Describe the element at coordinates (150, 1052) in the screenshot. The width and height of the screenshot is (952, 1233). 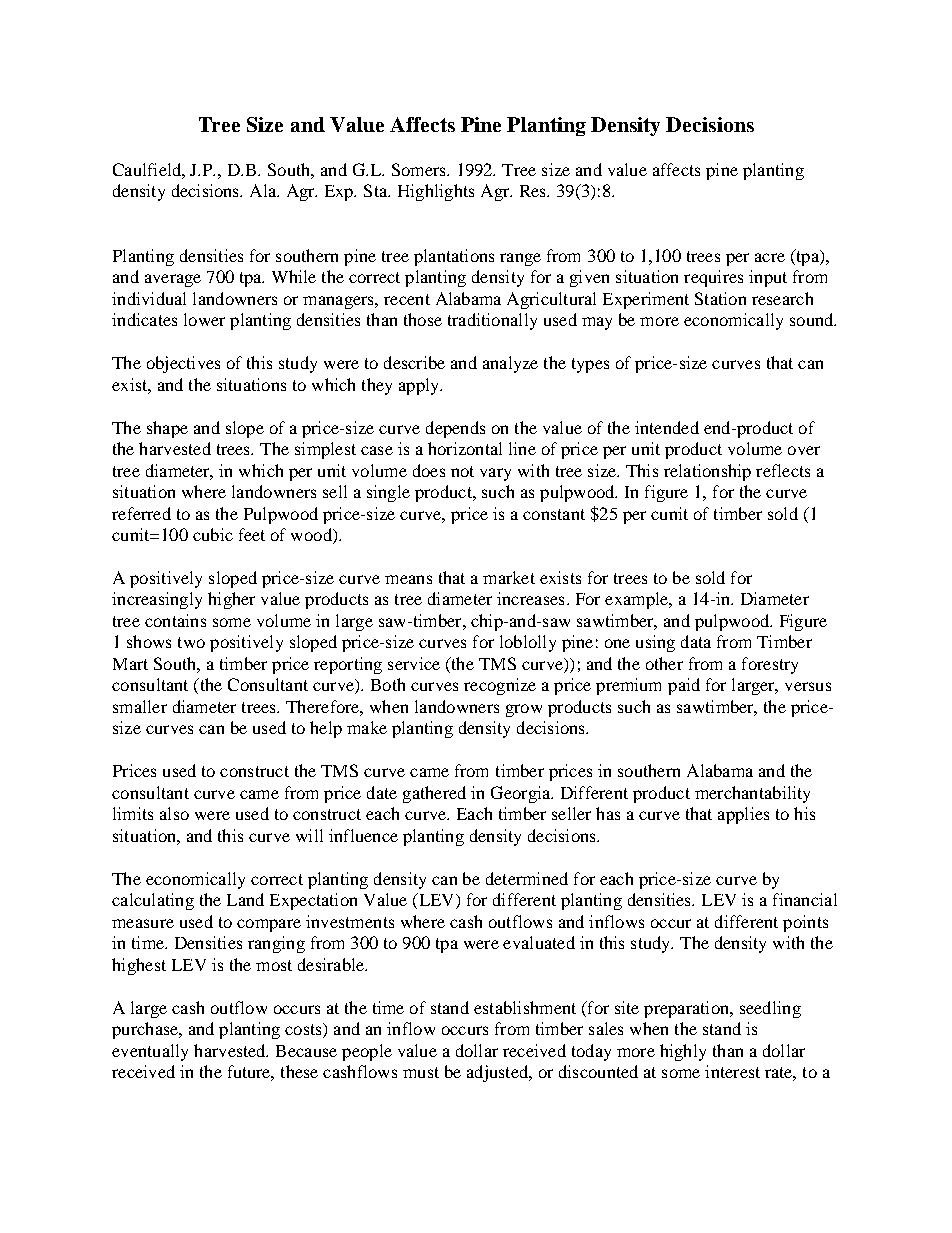
I see `eventually` at that location.
